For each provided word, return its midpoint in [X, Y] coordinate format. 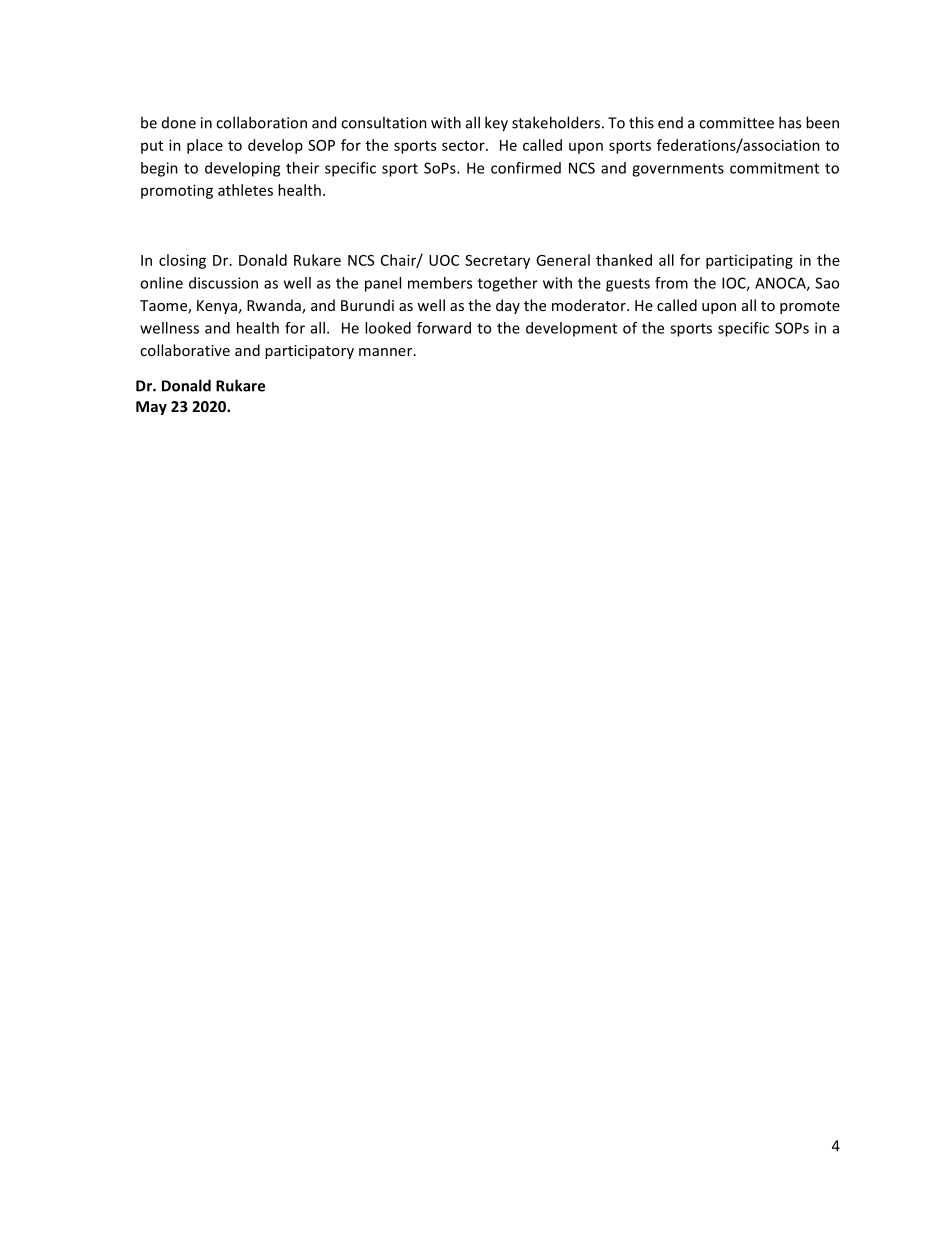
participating [749, 261]
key [496, 124]
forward [444, 328]
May [151, 408]
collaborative [185, 350]
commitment [774, 168]
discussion [223, 283]
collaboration [261, 122]
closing [182, 261]
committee [736, 123]
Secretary [497, 262]
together [508, 284]
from [671, 283]
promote [810, 307]
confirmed [526, 168]
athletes [245, 190]
